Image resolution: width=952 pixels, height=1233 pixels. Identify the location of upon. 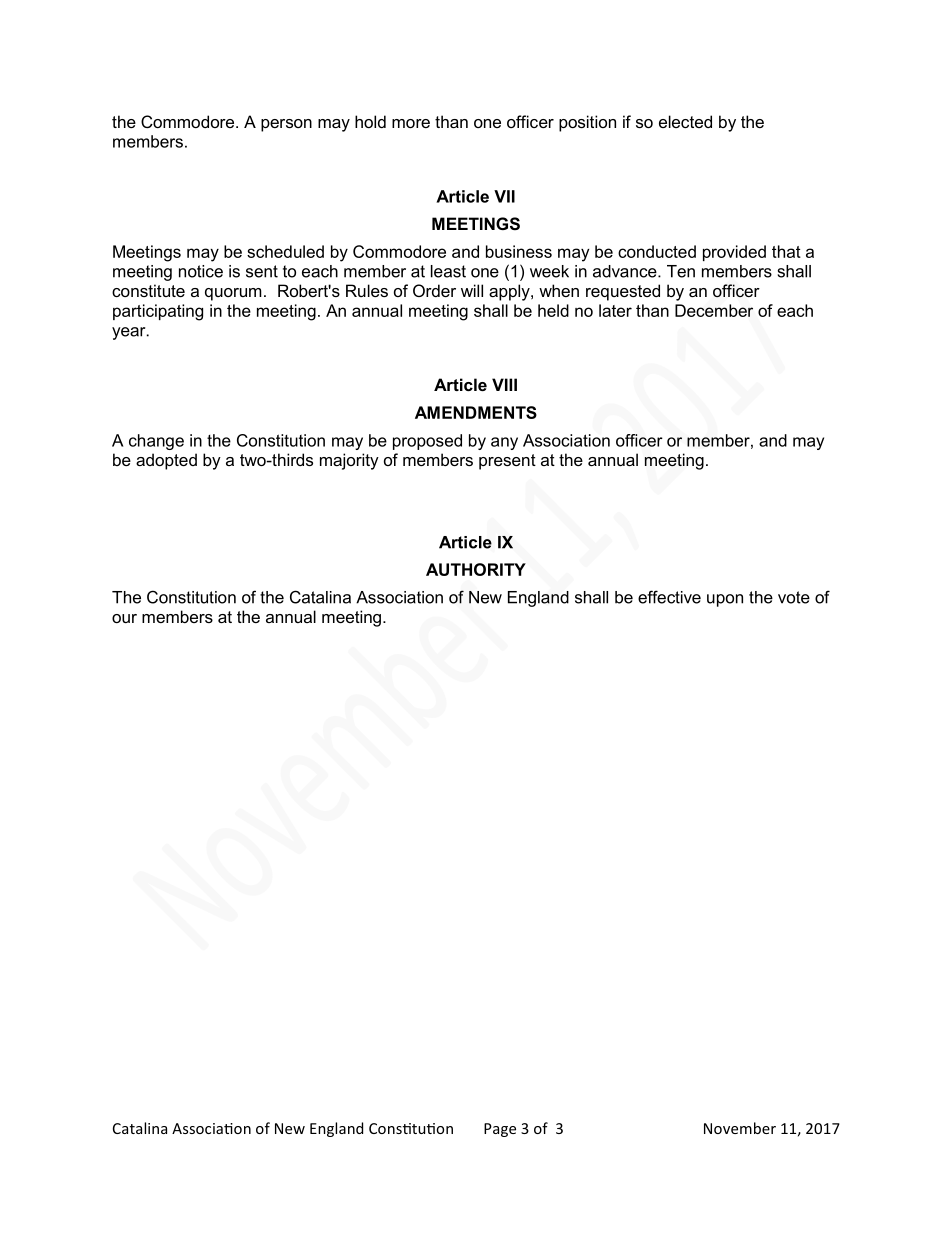
(725, 600).
